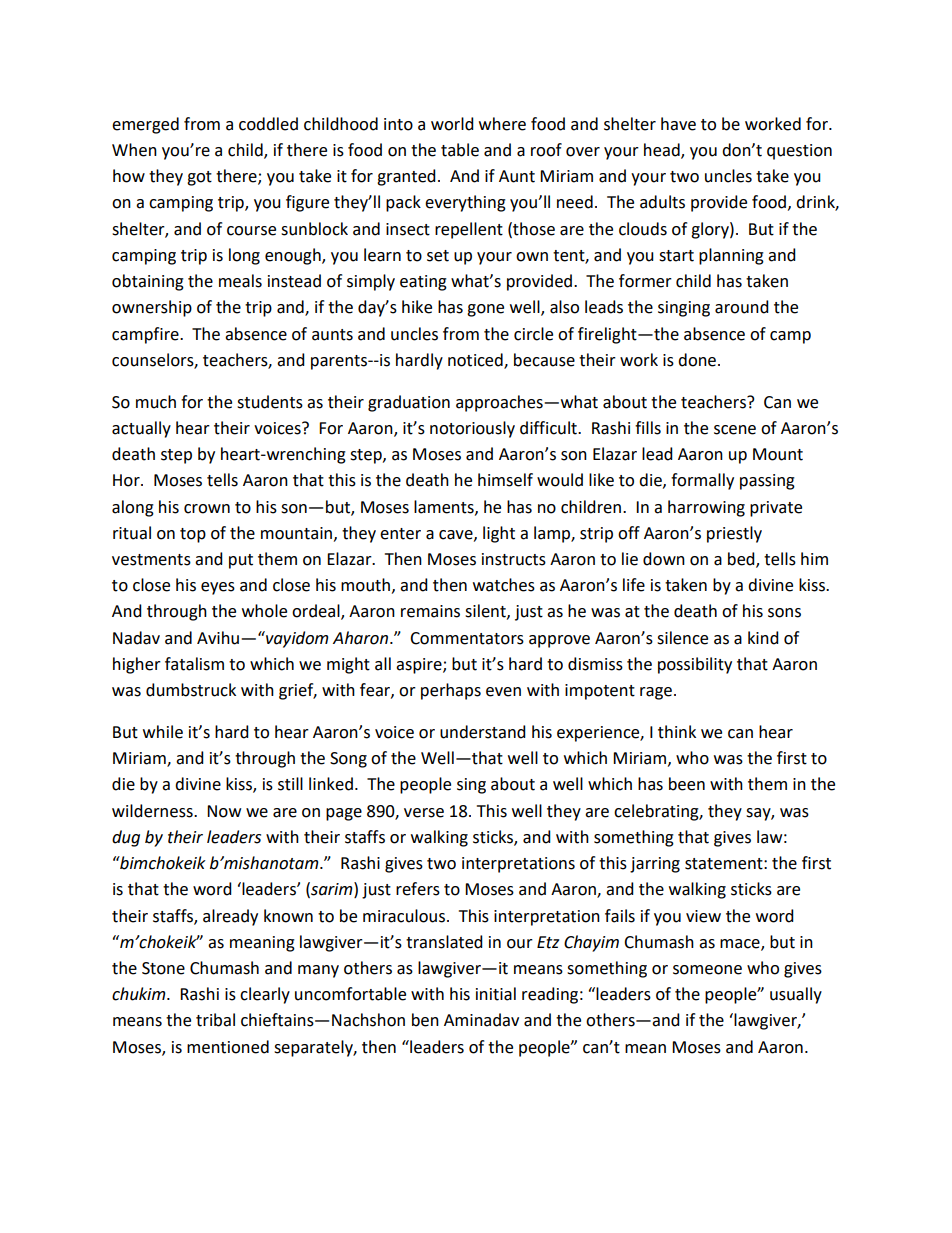 The width and height of the screenshot is (952, 1233). I want to click on world, so click(452, 124).
